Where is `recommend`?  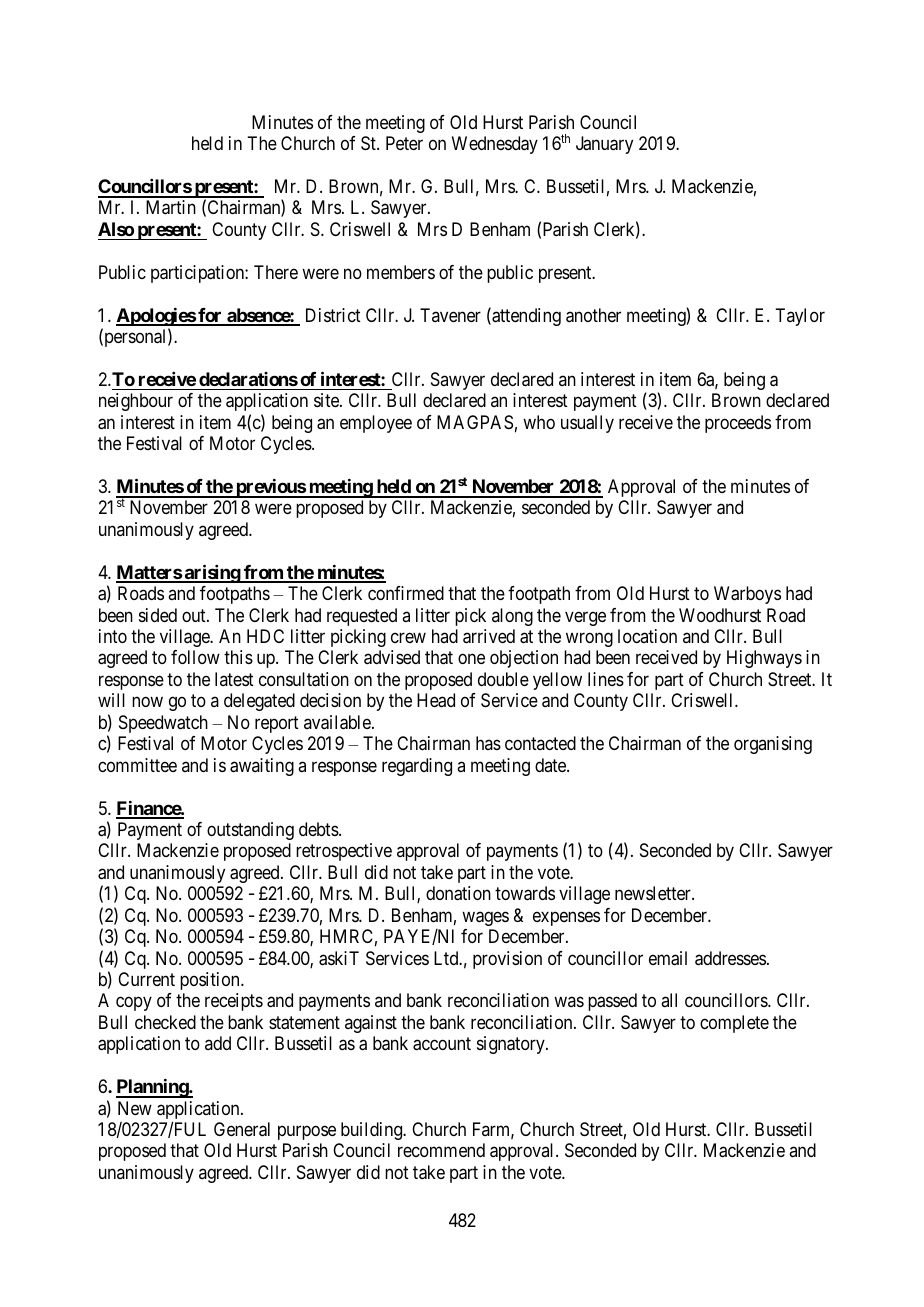
recommend is located at coordinates (441, 1150).
